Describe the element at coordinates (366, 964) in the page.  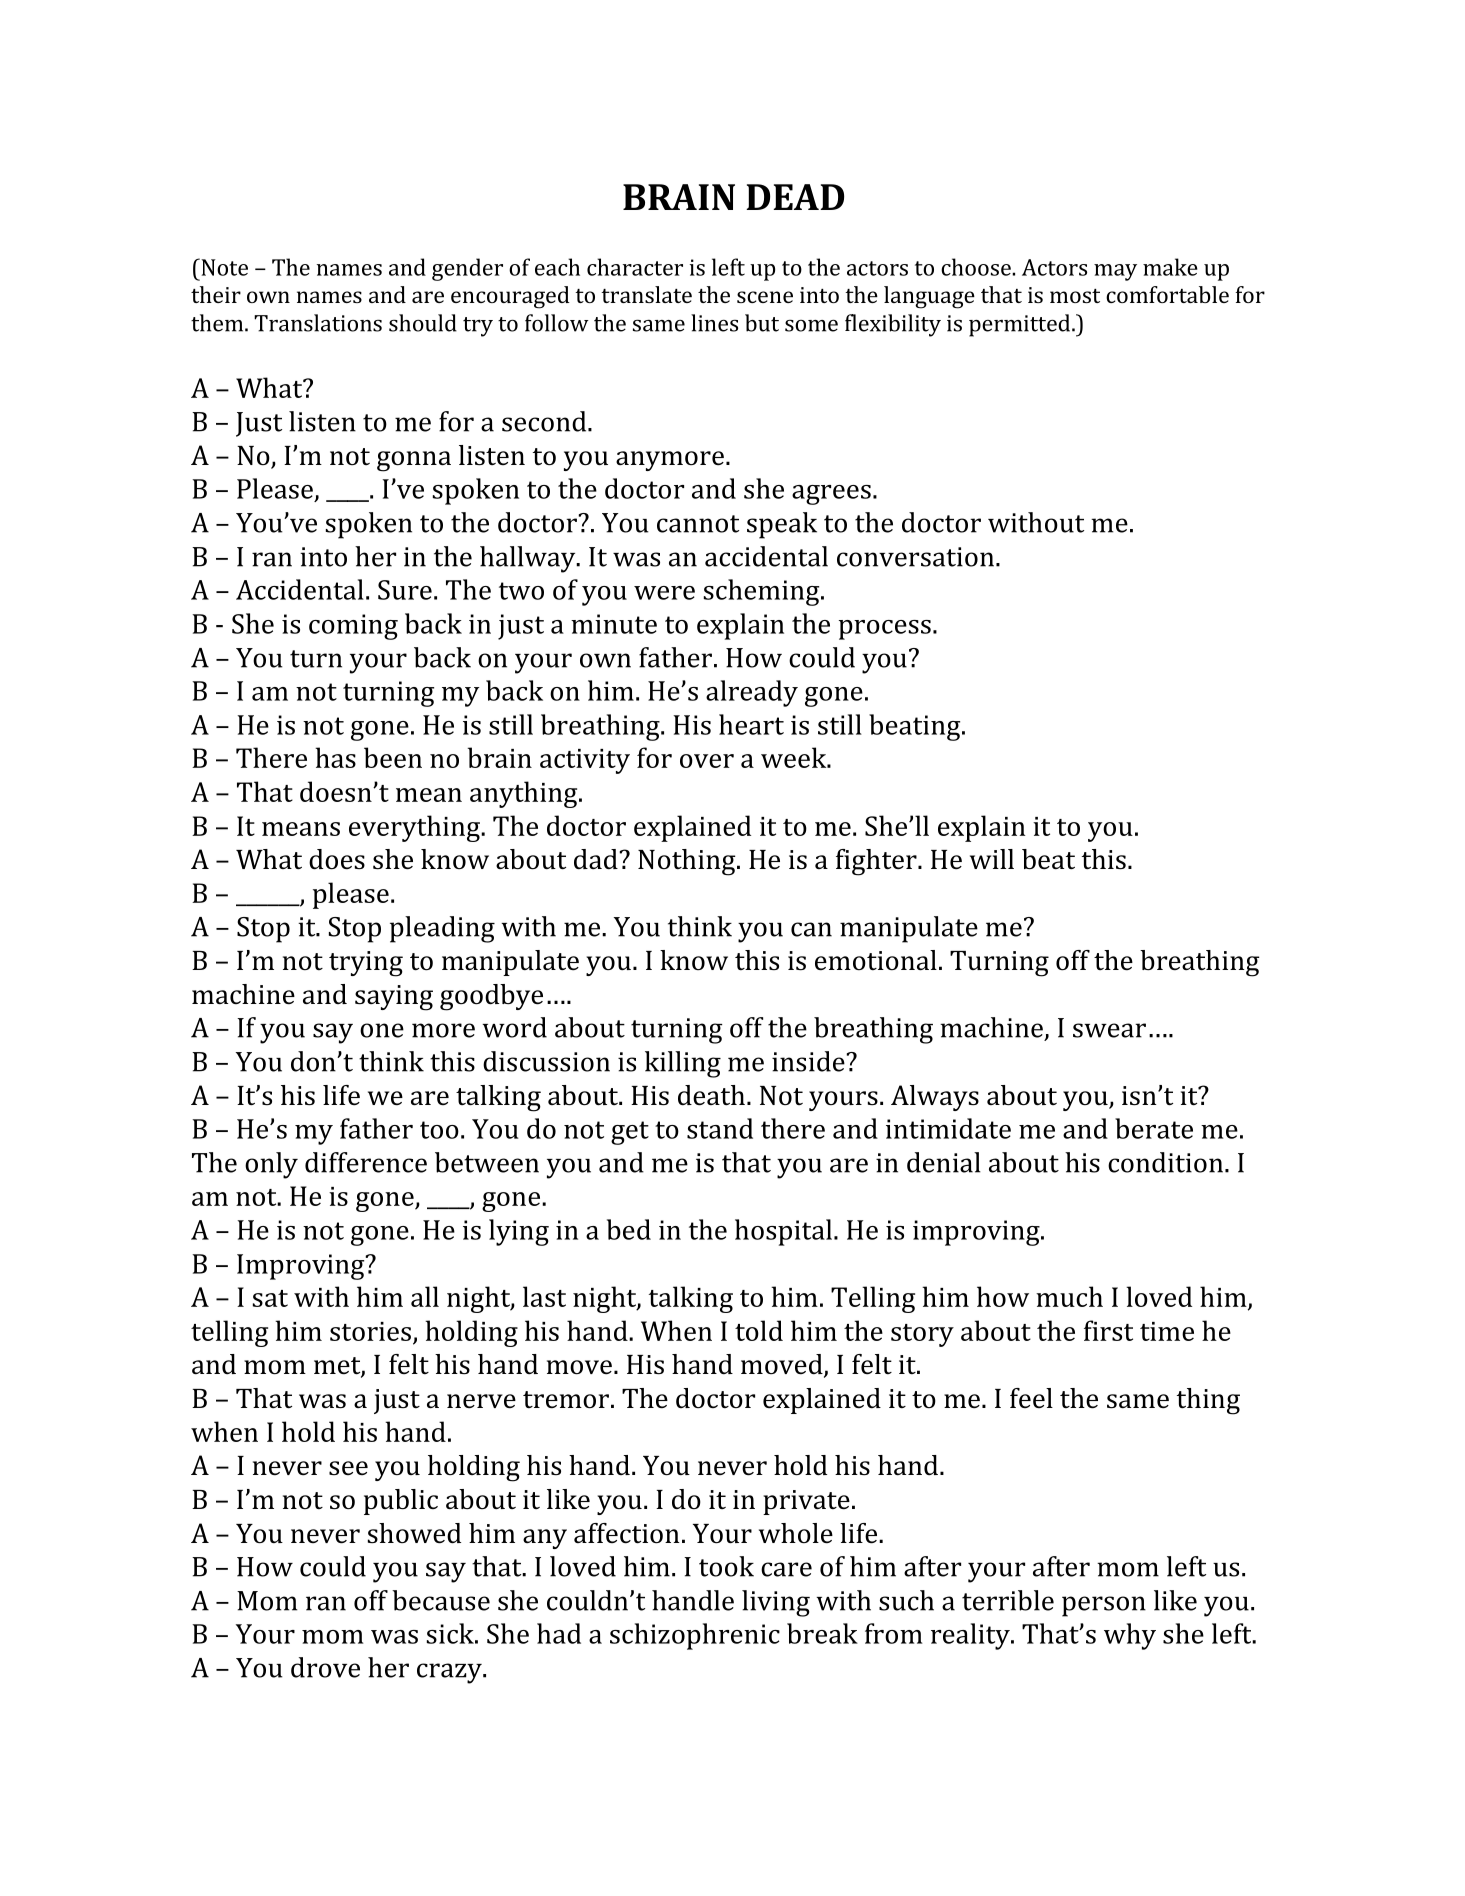
I see `trying` at that location.
